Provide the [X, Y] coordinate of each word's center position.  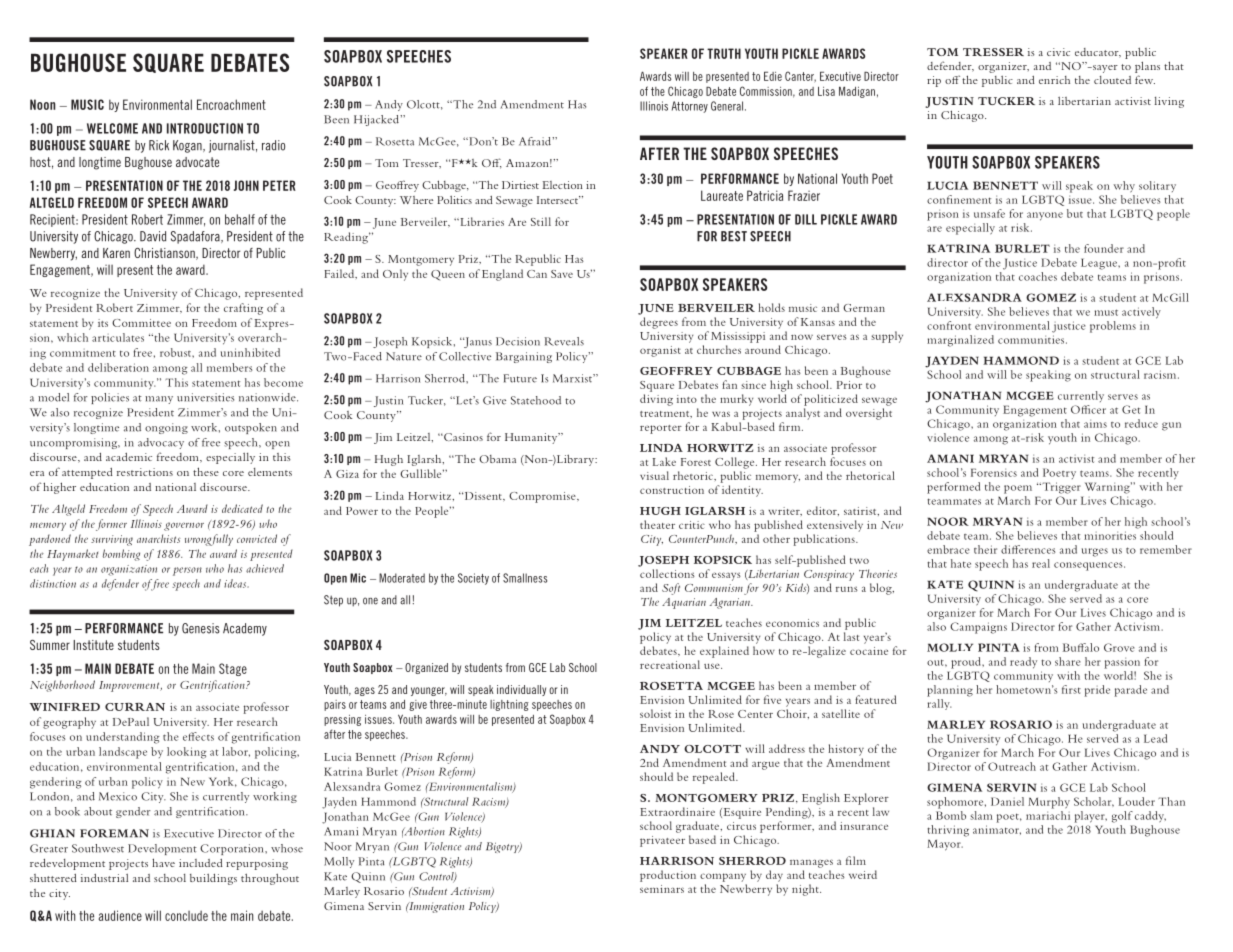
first [1071, 689]
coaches [1038, 276]
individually [521, 690]
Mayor [945, 845]
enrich [1054, 80]
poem [1018, 489]
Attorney [690, 107]
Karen [116, 253]
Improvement [130, 686]
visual [654, 475]
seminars [662, 889]
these [206, 471]
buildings [213, 879]
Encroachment [231, 104]
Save [562, 274]
